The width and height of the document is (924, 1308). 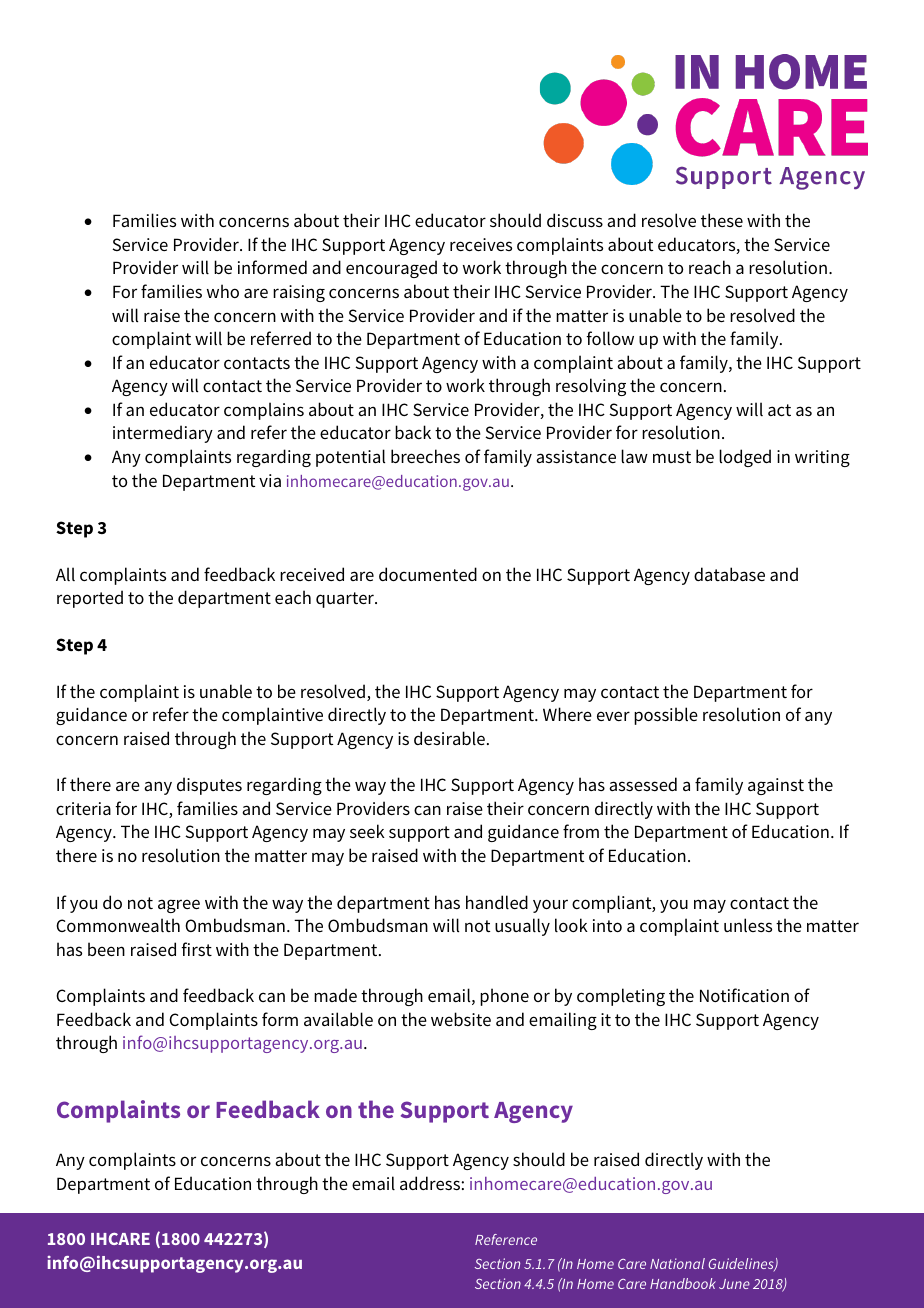 I want to click on National, so click(x=677, y=1263).
